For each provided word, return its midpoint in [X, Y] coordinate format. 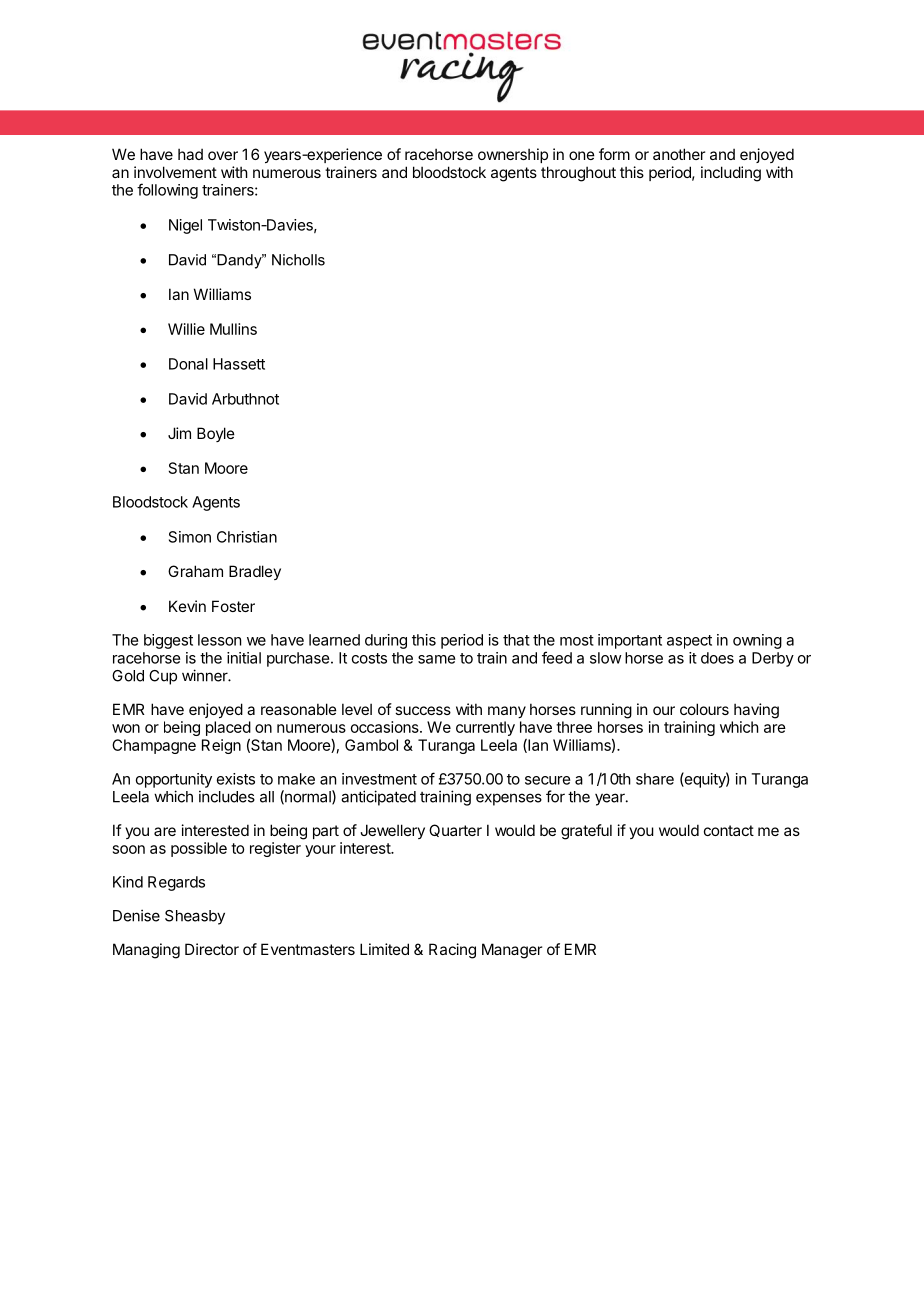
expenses [509, 799]
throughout [578, 174]
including [731, 174]
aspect [689, 642]
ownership [513, 155]
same [436, 659]
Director [212, 949]
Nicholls [298, 260]
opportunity [174, 780]
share [655, 779]
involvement [175, 172]
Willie [186, 329]
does [717, 658]
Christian [247, 537]
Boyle [216, 434]
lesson [219, 640]
